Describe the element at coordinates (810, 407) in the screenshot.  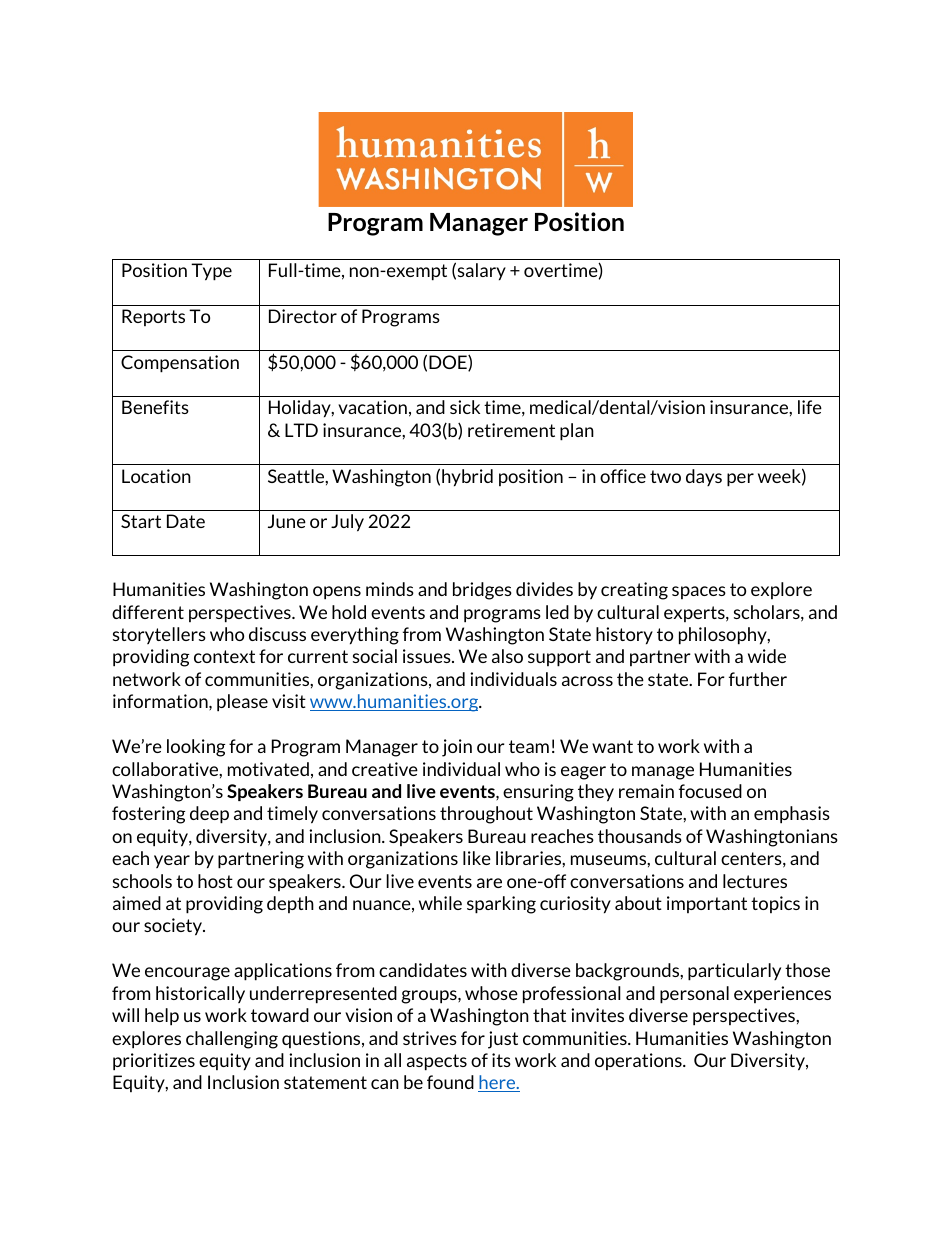
I see `life` at that location.
